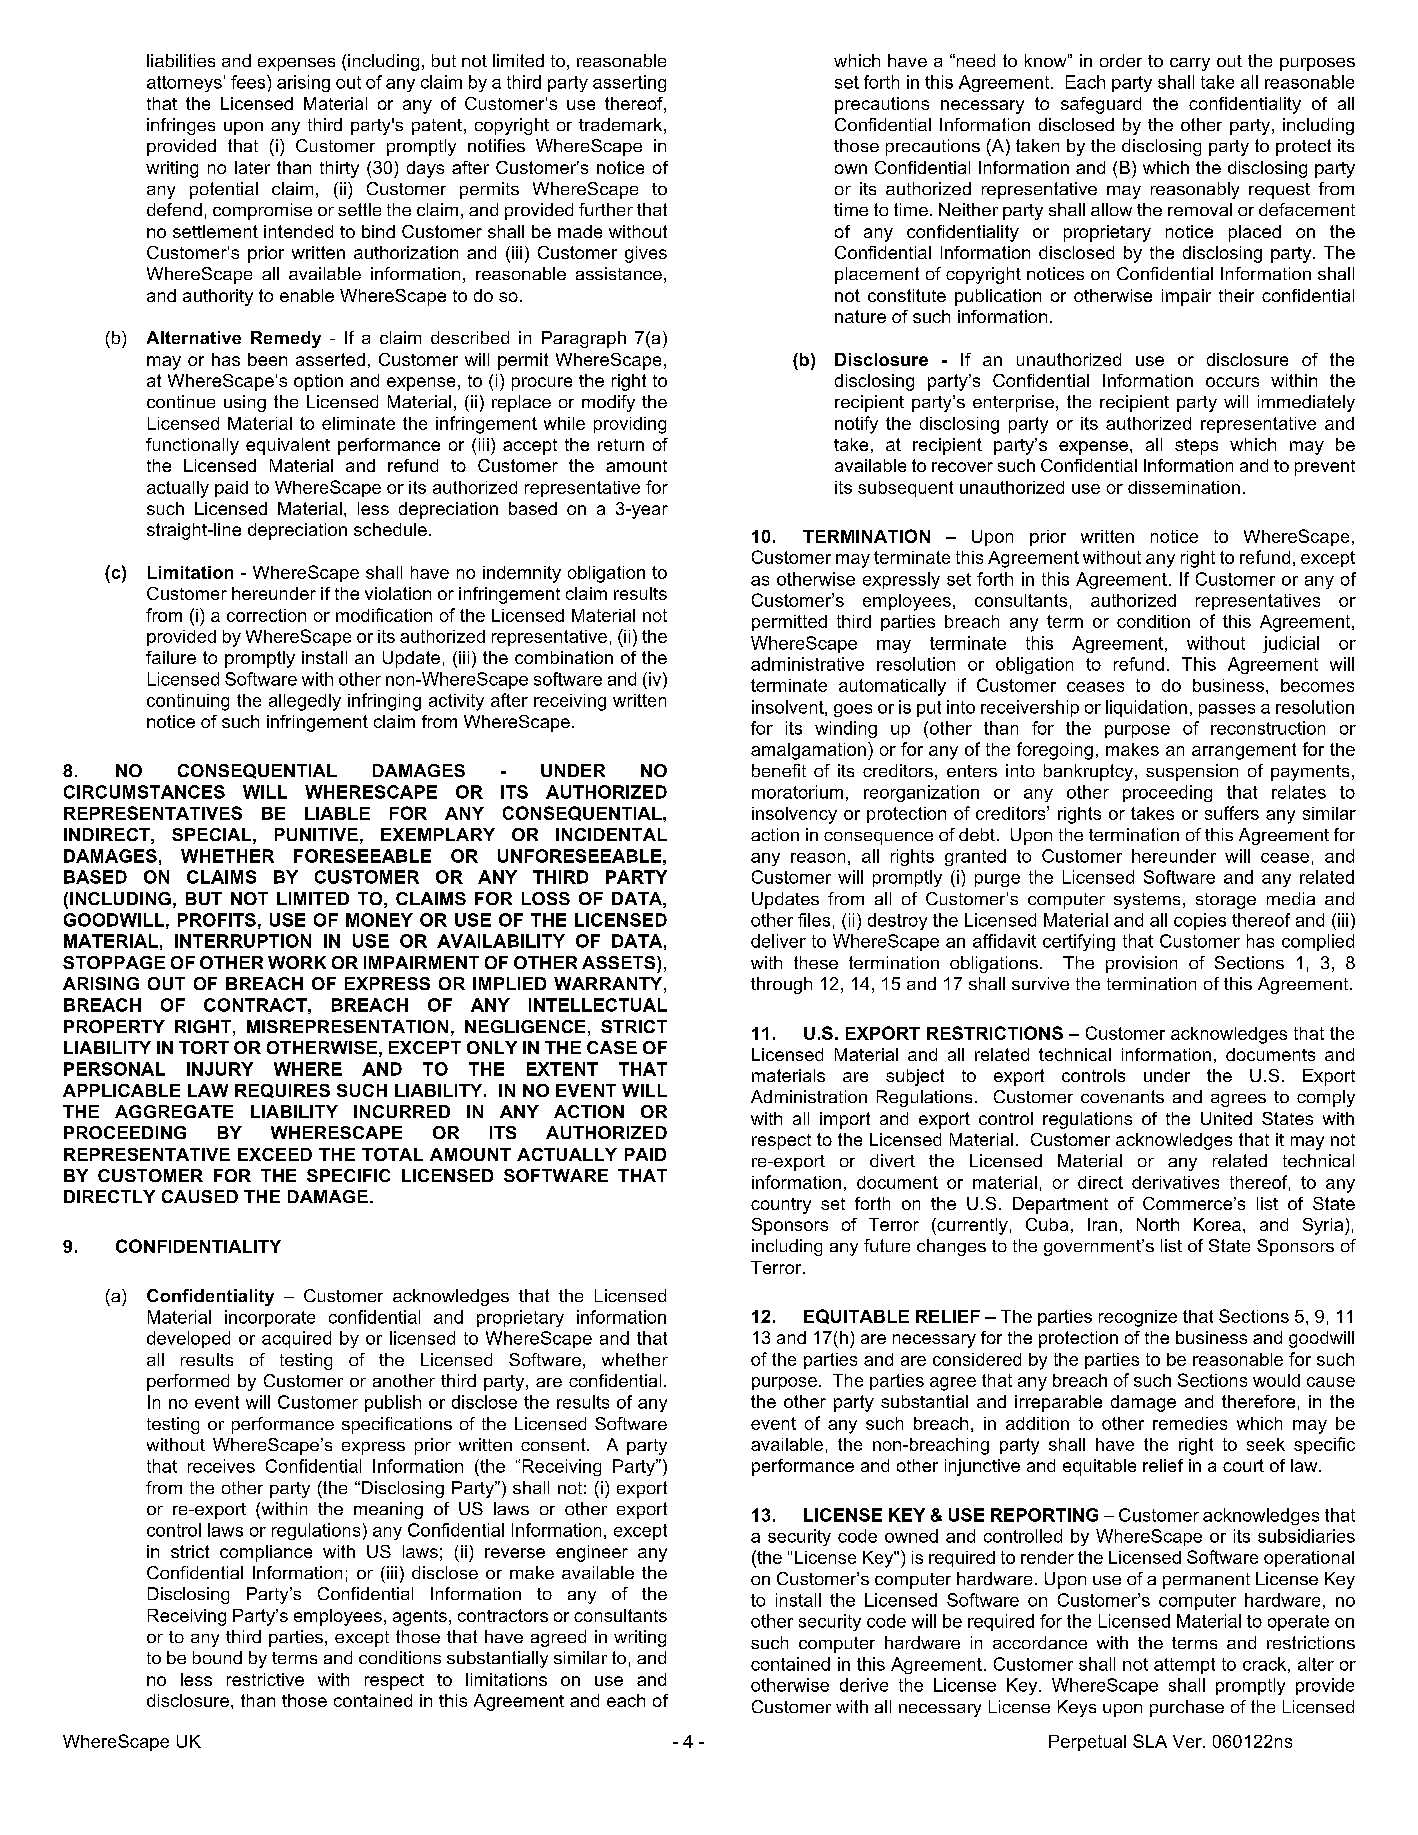 This page has width=1418, height=1835. Describe the element at coordinates (249, 82) in the page. I see `fees` at that location.
